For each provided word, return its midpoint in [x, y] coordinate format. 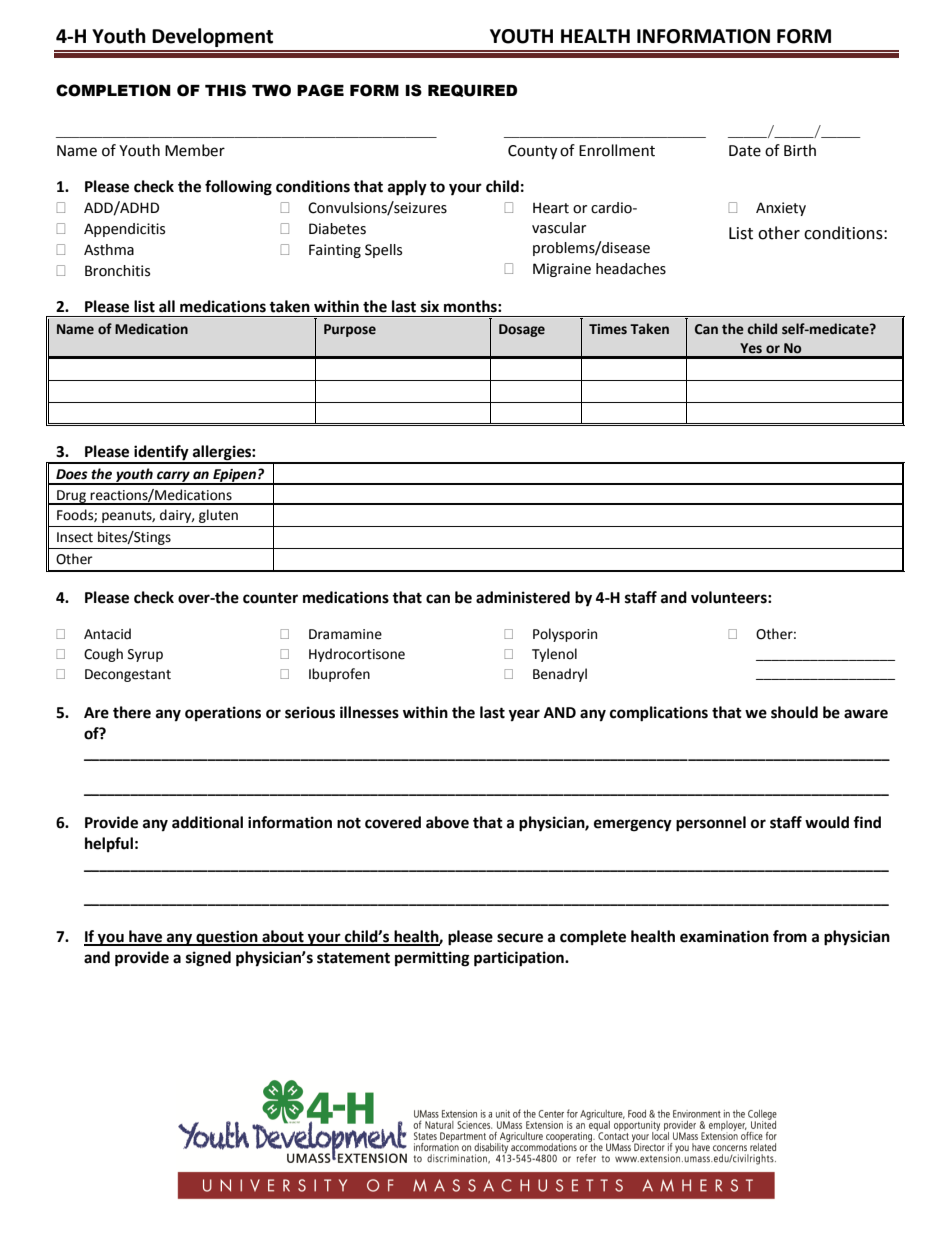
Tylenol [554, 655]
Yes [751, 348]
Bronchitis [117, 271]
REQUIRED [472, 90]
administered [523, 597]
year [524, 715]
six [430, 306]
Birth [800, 150]
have [146, 937]
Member [195, 150]
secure [520, 938]
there [132, 712]
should [794, 712]
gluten [218, 516]
